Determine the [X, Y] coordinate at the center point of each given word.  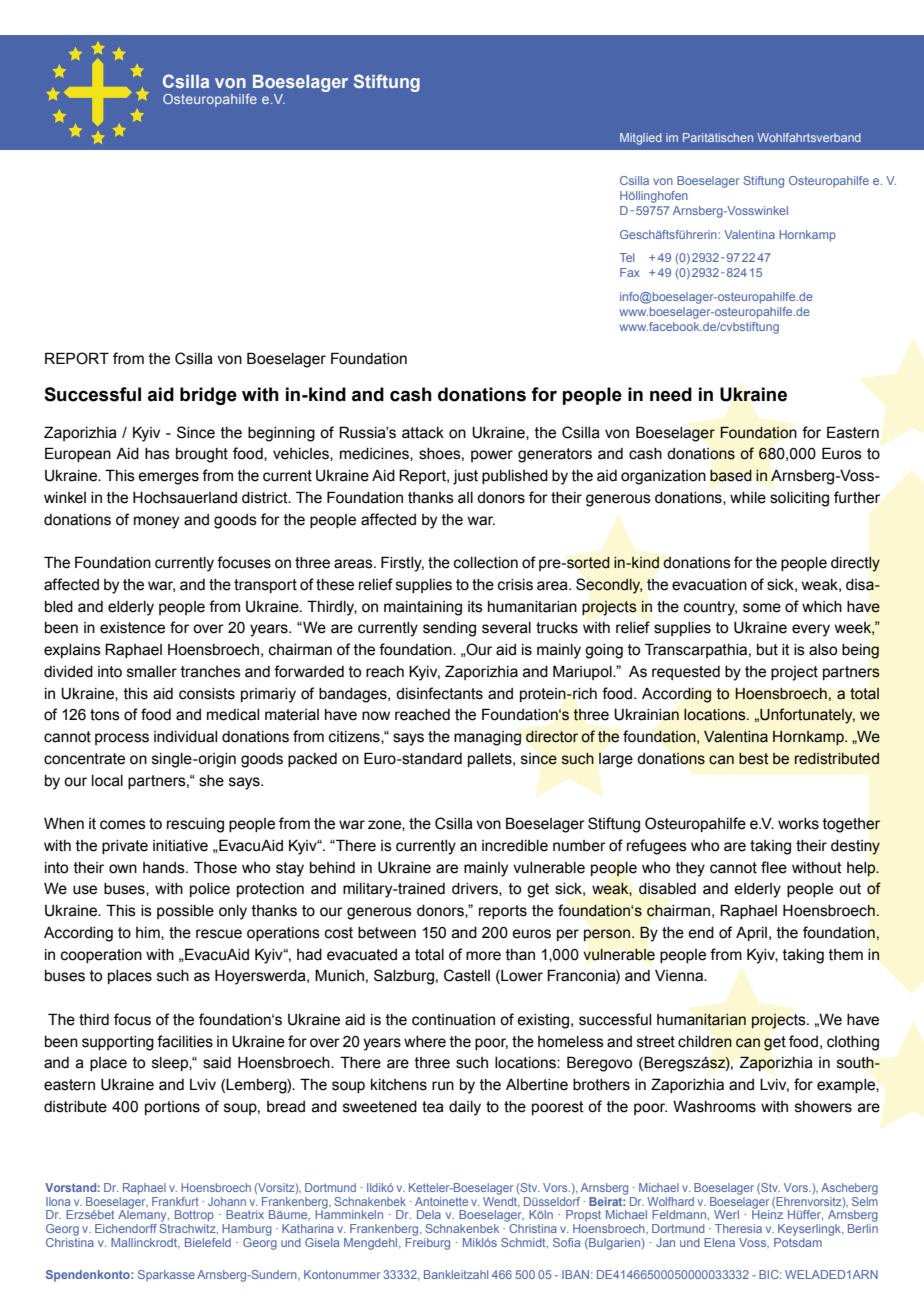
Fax [630, 272]
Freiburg [427, 1244]
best [754, 759]
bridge [208, 396]
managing [487, 738]
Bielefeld [208, 1242]
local [107, 781]
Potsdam [798, 1242]
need [671, 394]
